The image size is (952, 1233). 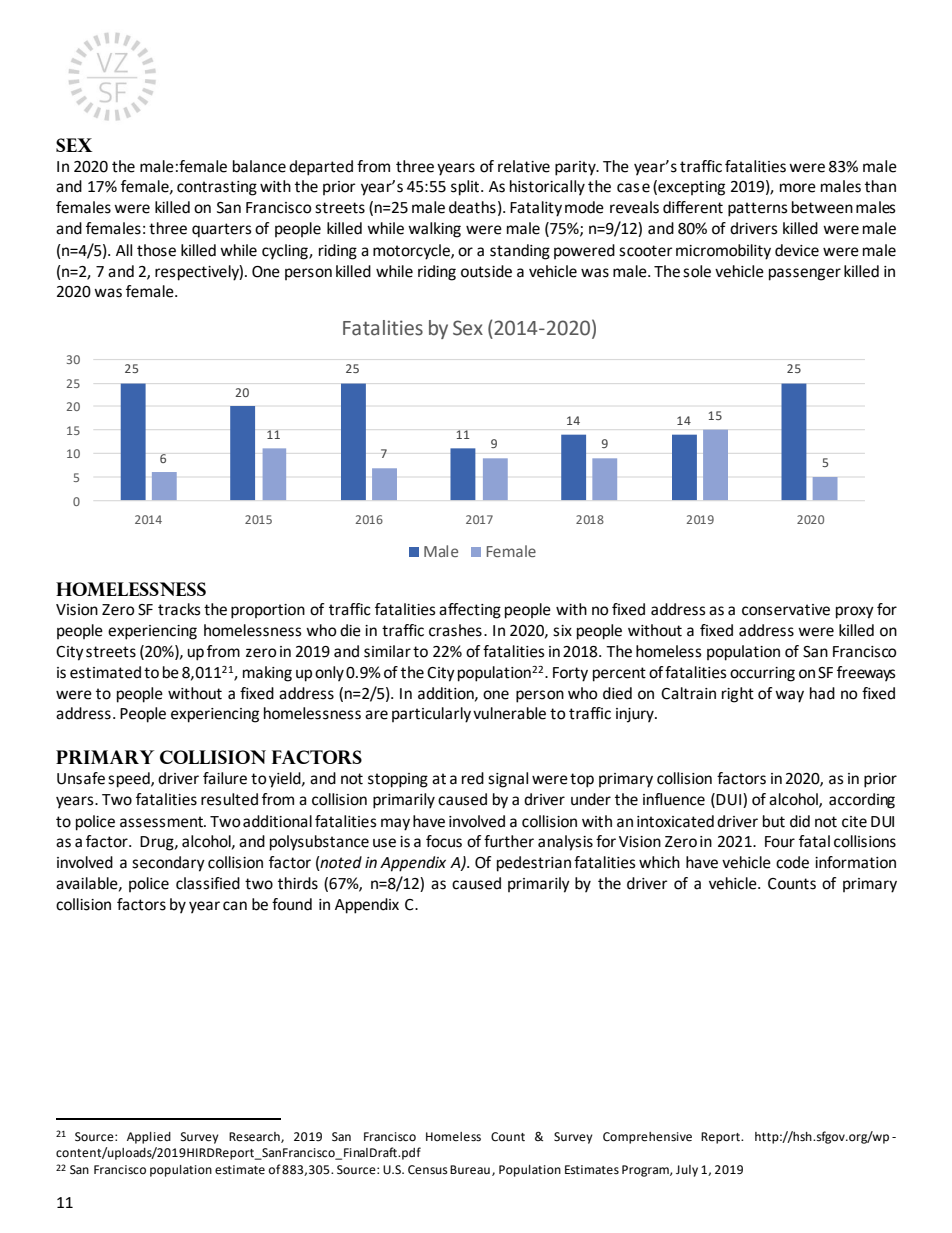 I want to click on contrasting, so click(x=217, y=188).
